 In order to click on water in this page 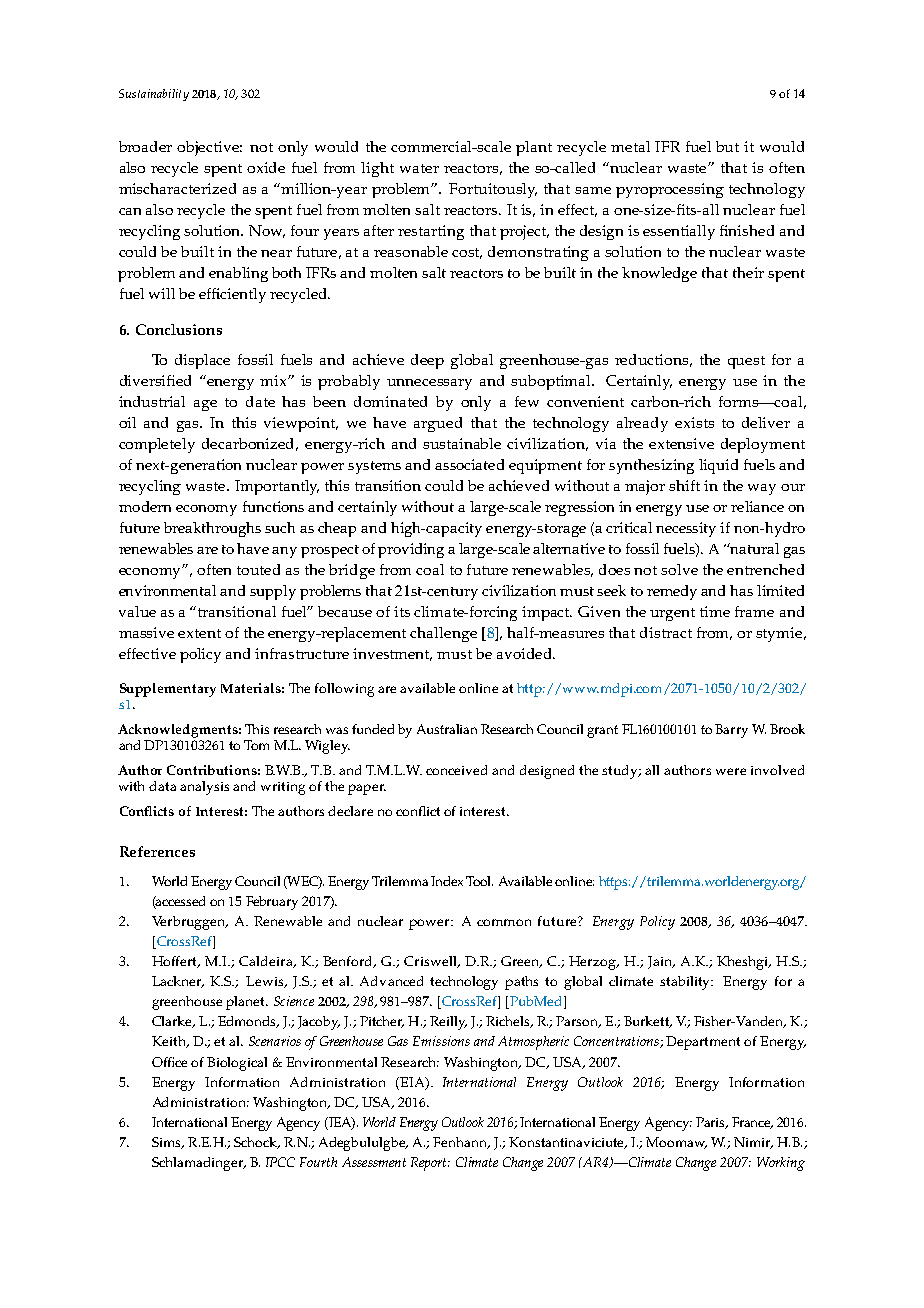, I will do `click(419, 168)`.
